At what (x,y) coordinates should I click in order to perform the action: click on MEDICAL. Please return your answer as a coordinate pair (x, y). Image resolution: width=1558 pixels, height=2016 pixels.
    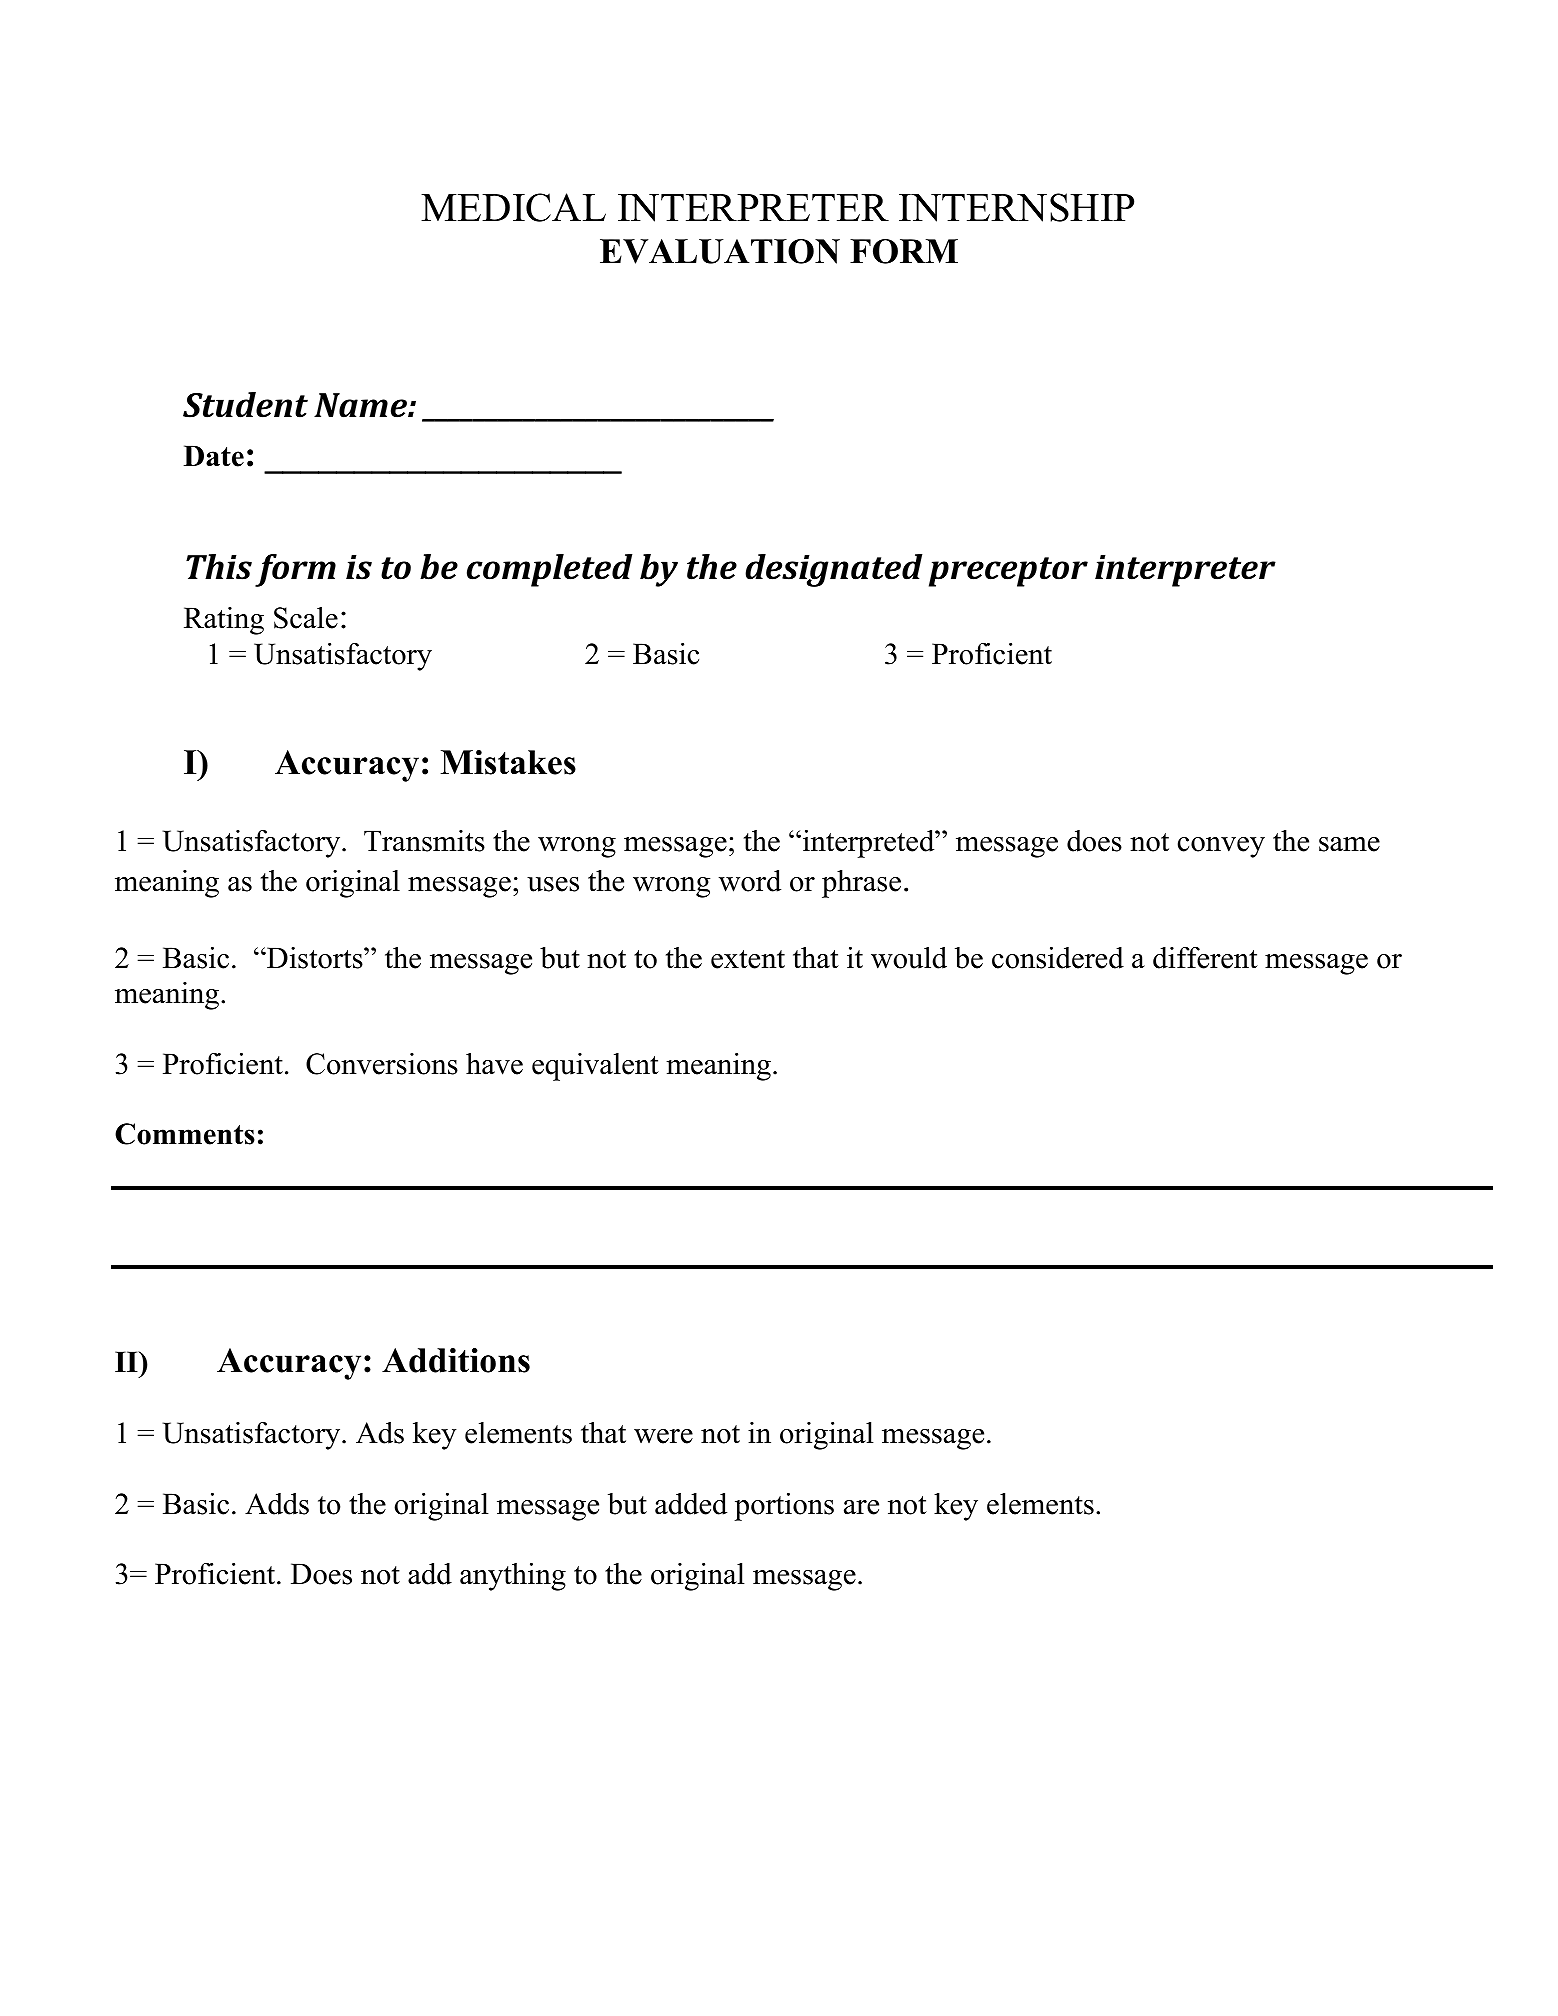
    Looking at the image, I should click on (513, 207).
